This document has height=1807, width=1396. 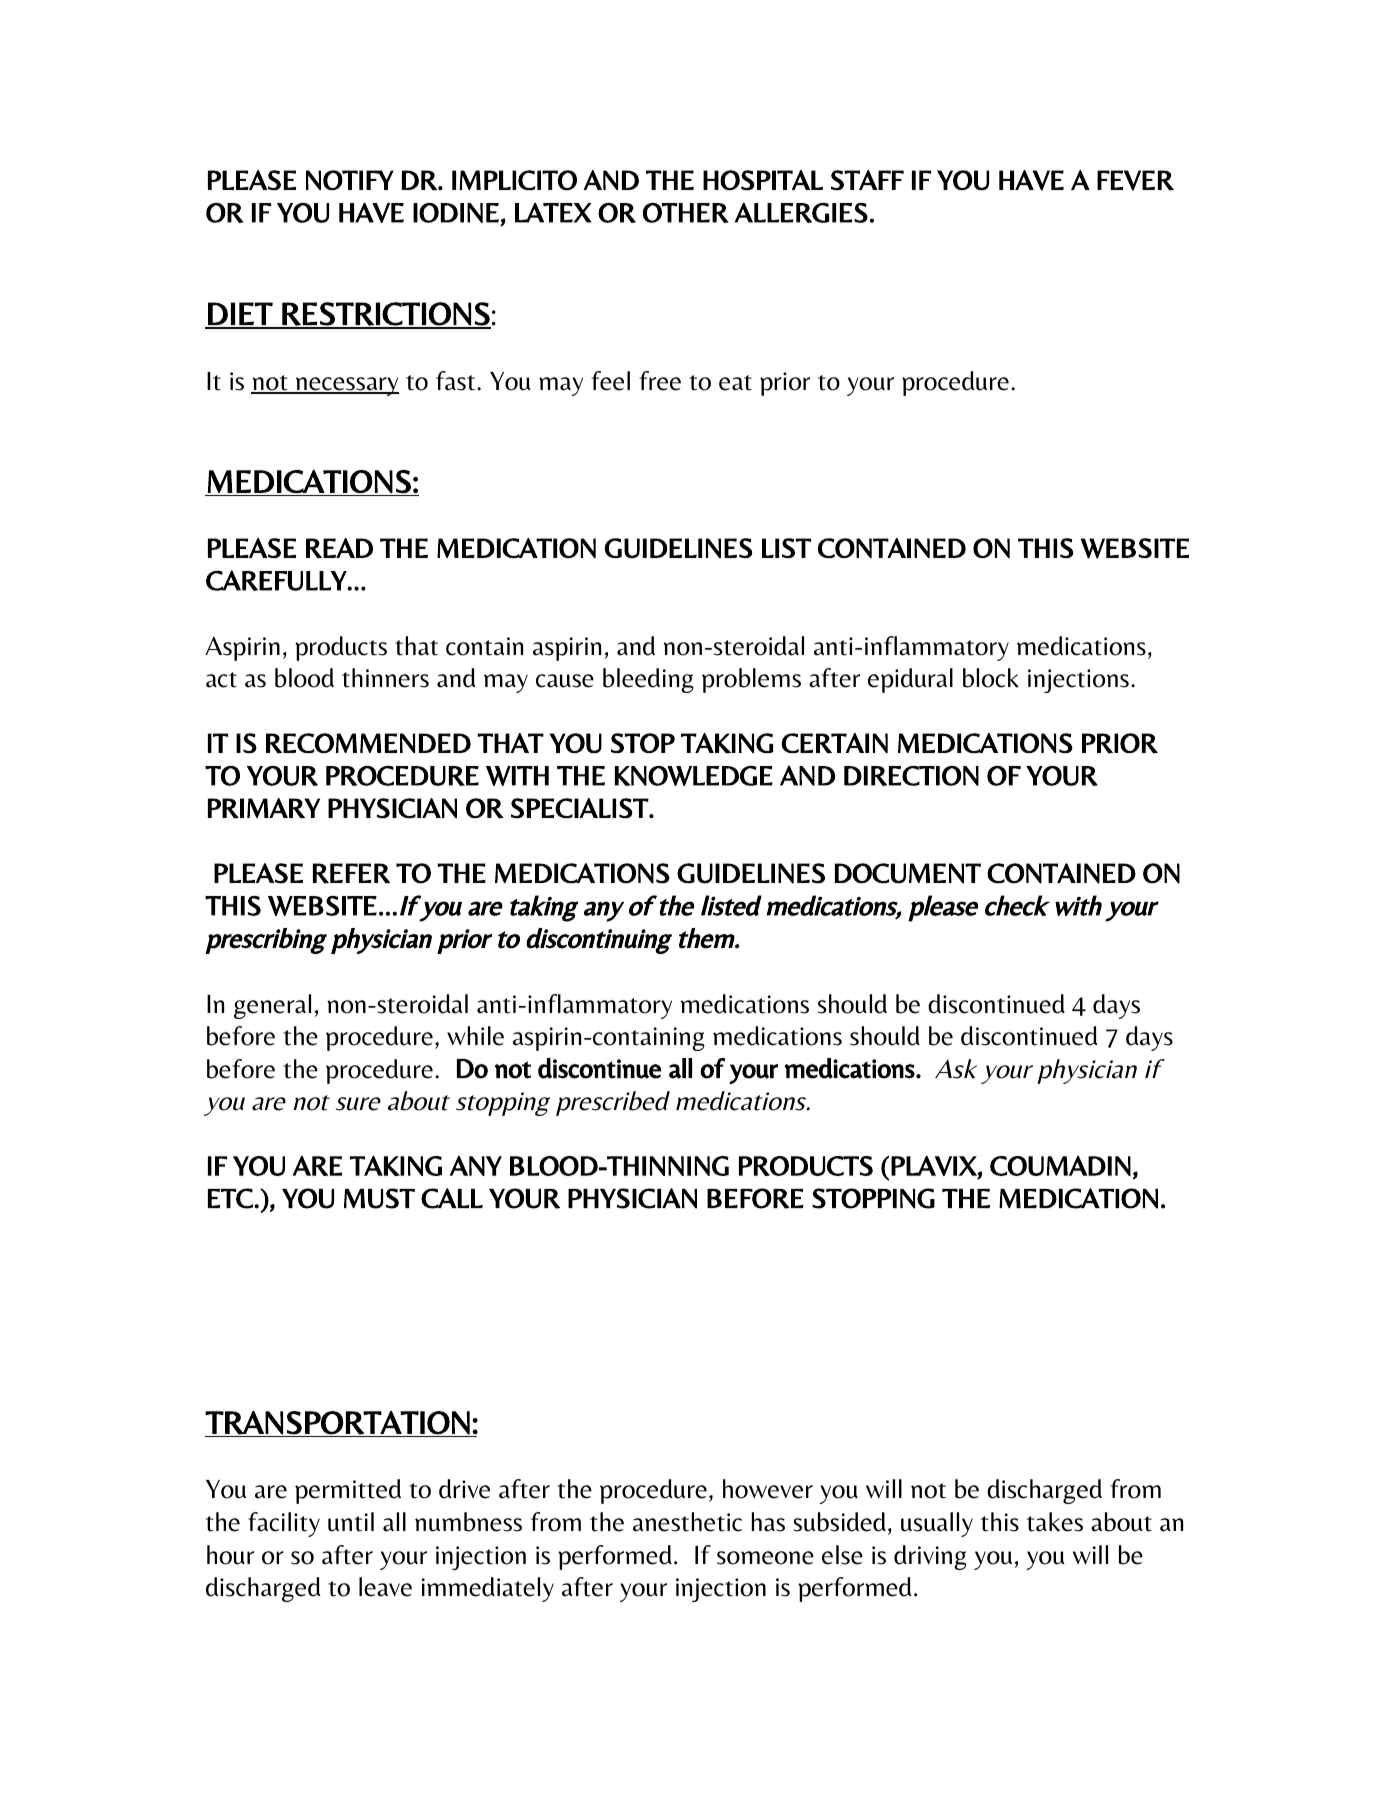 I want to click on FEVER, so click(x=1135, y=180).
